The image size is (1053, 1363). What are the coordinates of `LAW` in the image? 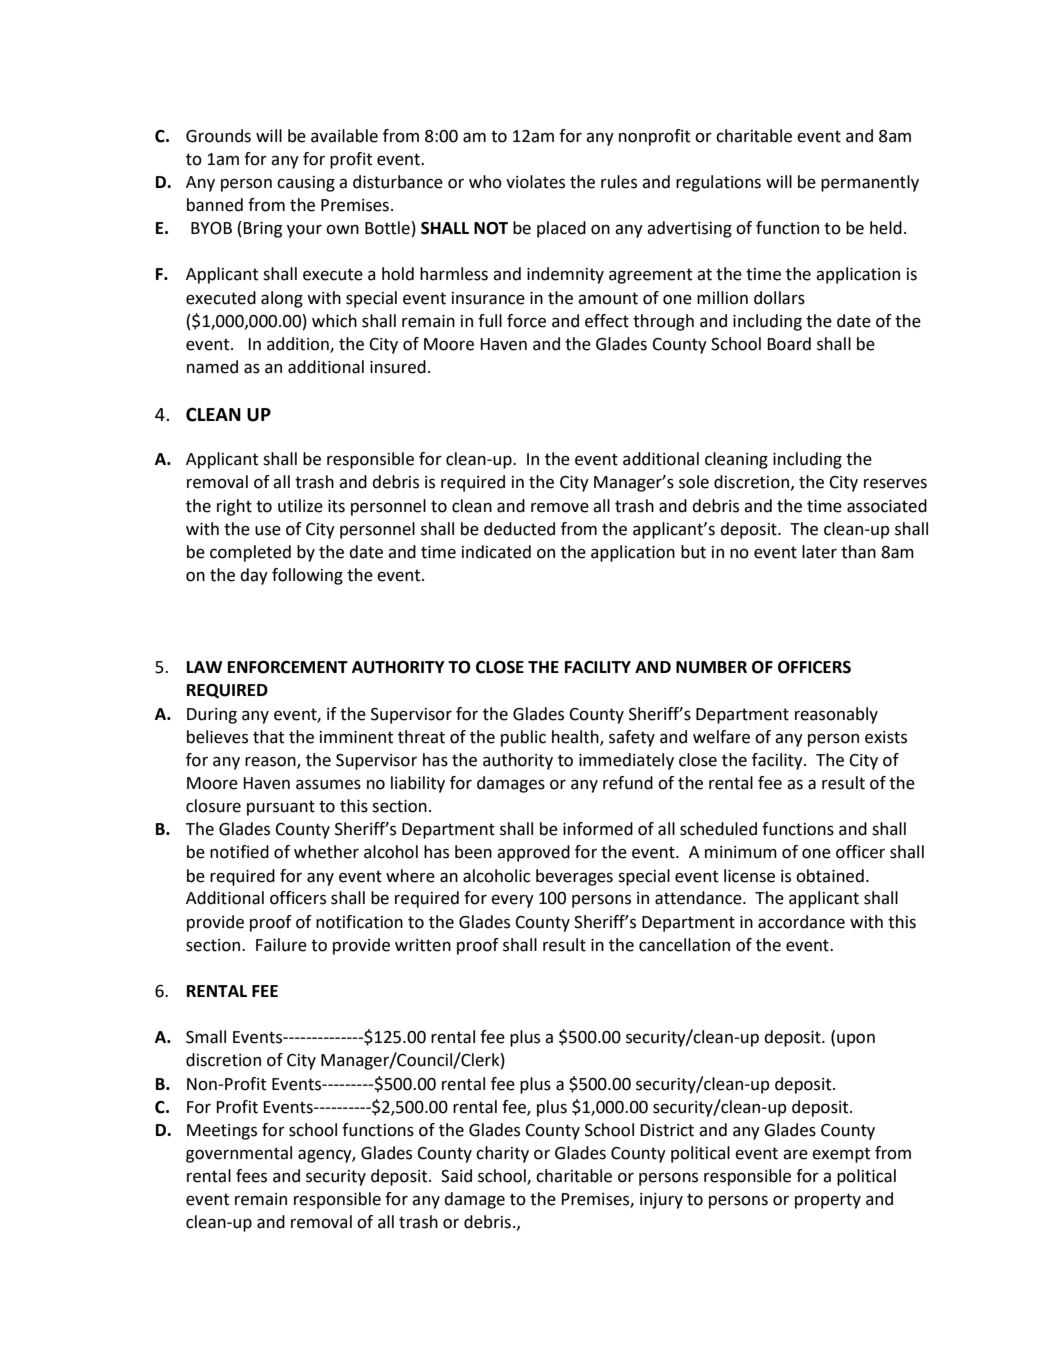 It's located at (204, 667).
